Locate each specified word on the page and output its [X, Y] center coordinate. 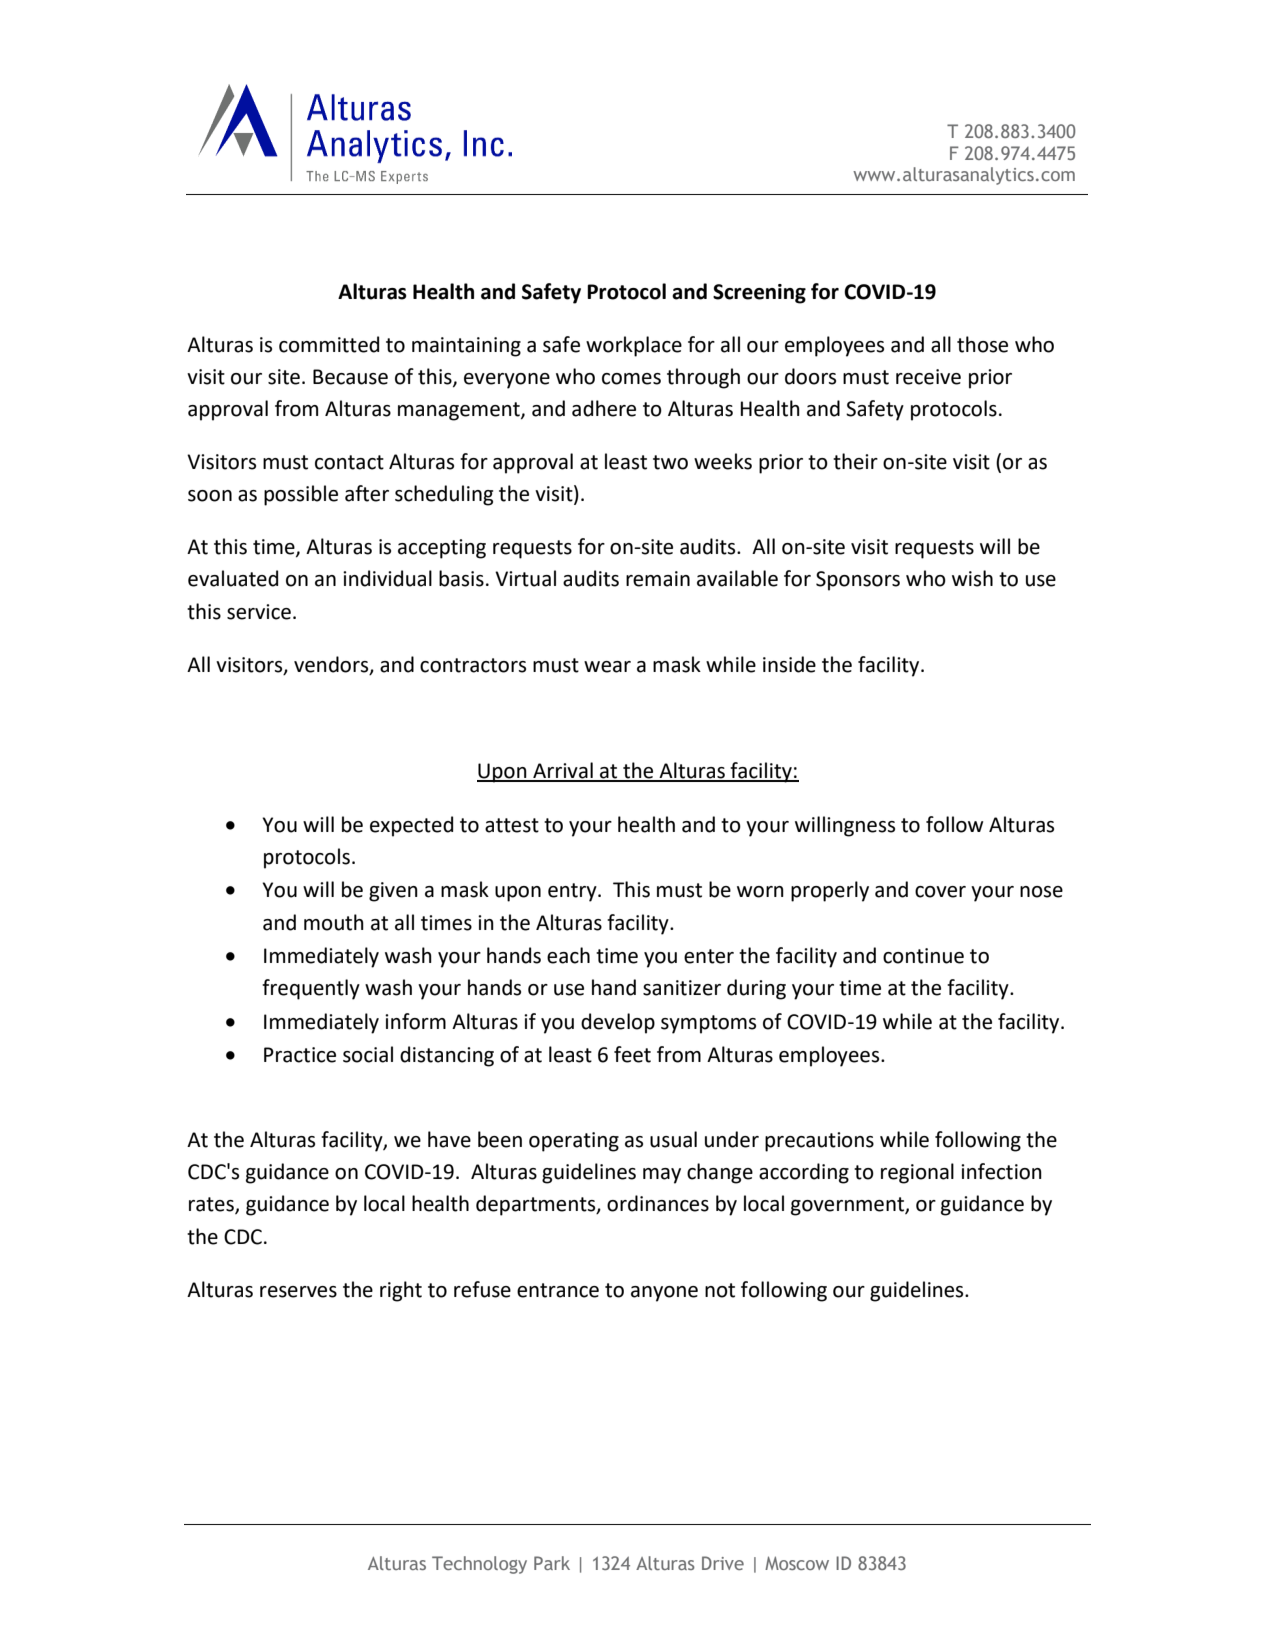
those [982, 344]
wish [972, 578]
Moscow [797, 1563]
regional [917, 1173]
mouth [334, 922]
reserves [298, 1292]
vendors [332, 665]
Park [552, 1563]
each [568, 955]
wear [607, 667]
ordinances [658, 1203]
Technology [479, 1565]
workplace [634, 346]
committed [329, 344]
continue [923, 956]
